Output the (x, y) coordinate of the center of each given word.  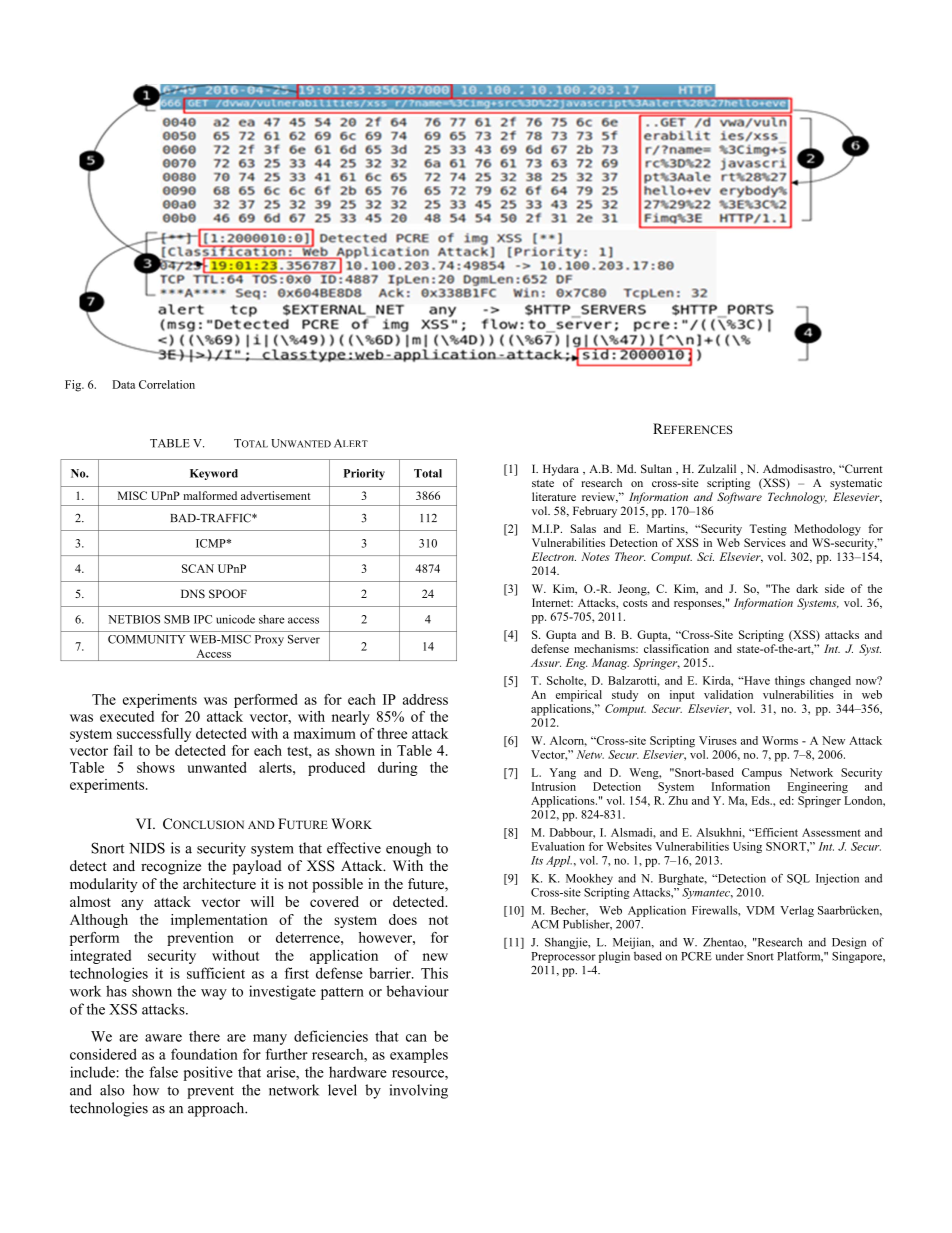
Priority (364, 474)
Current (863, 468)
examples (419, 1055)
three (392, 733)
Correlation (167, 384)
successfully (154, 735)
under (729, 956)
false (163, 1072)
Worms (780, 740)
